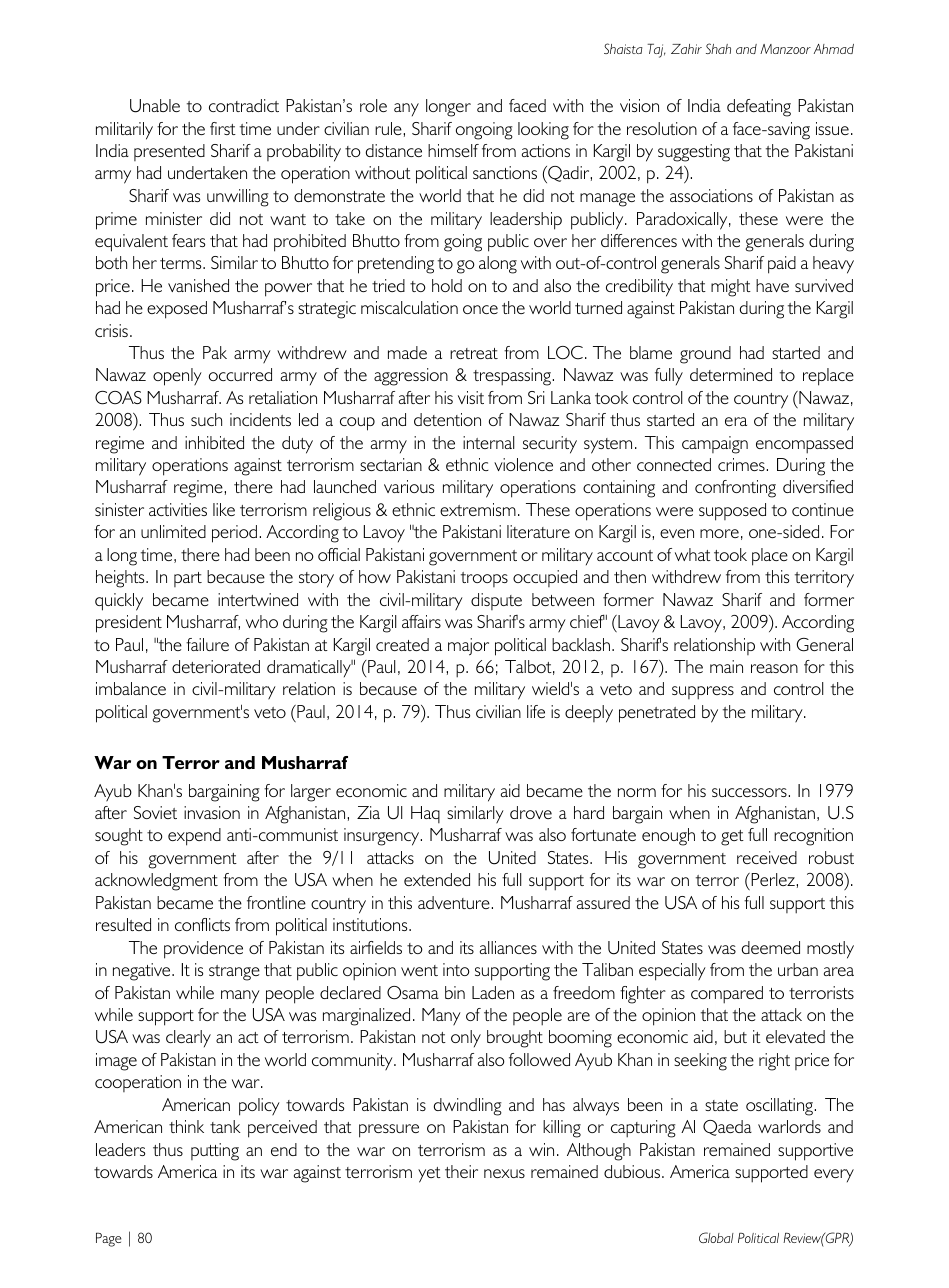 This document has height=1288, width=949. Describe the element at coordinates (774, 668) in the document. I see `reason` at that location.
